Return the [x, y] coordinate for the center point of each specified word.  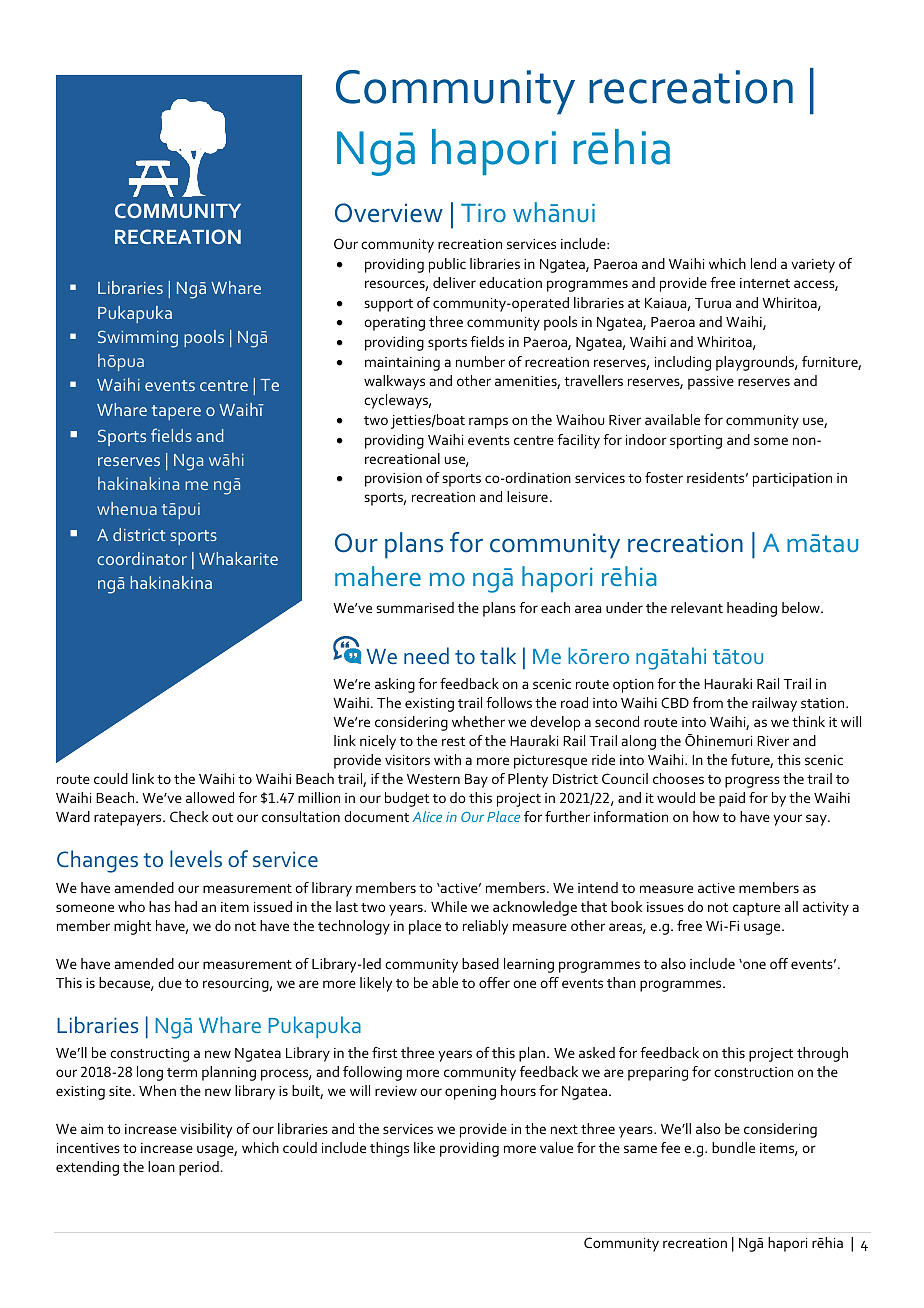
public [447, 265]
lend [763, 263]
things [389, 1149]
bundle [733, 1147]
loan [161, 1166]
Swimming [138, 339]
